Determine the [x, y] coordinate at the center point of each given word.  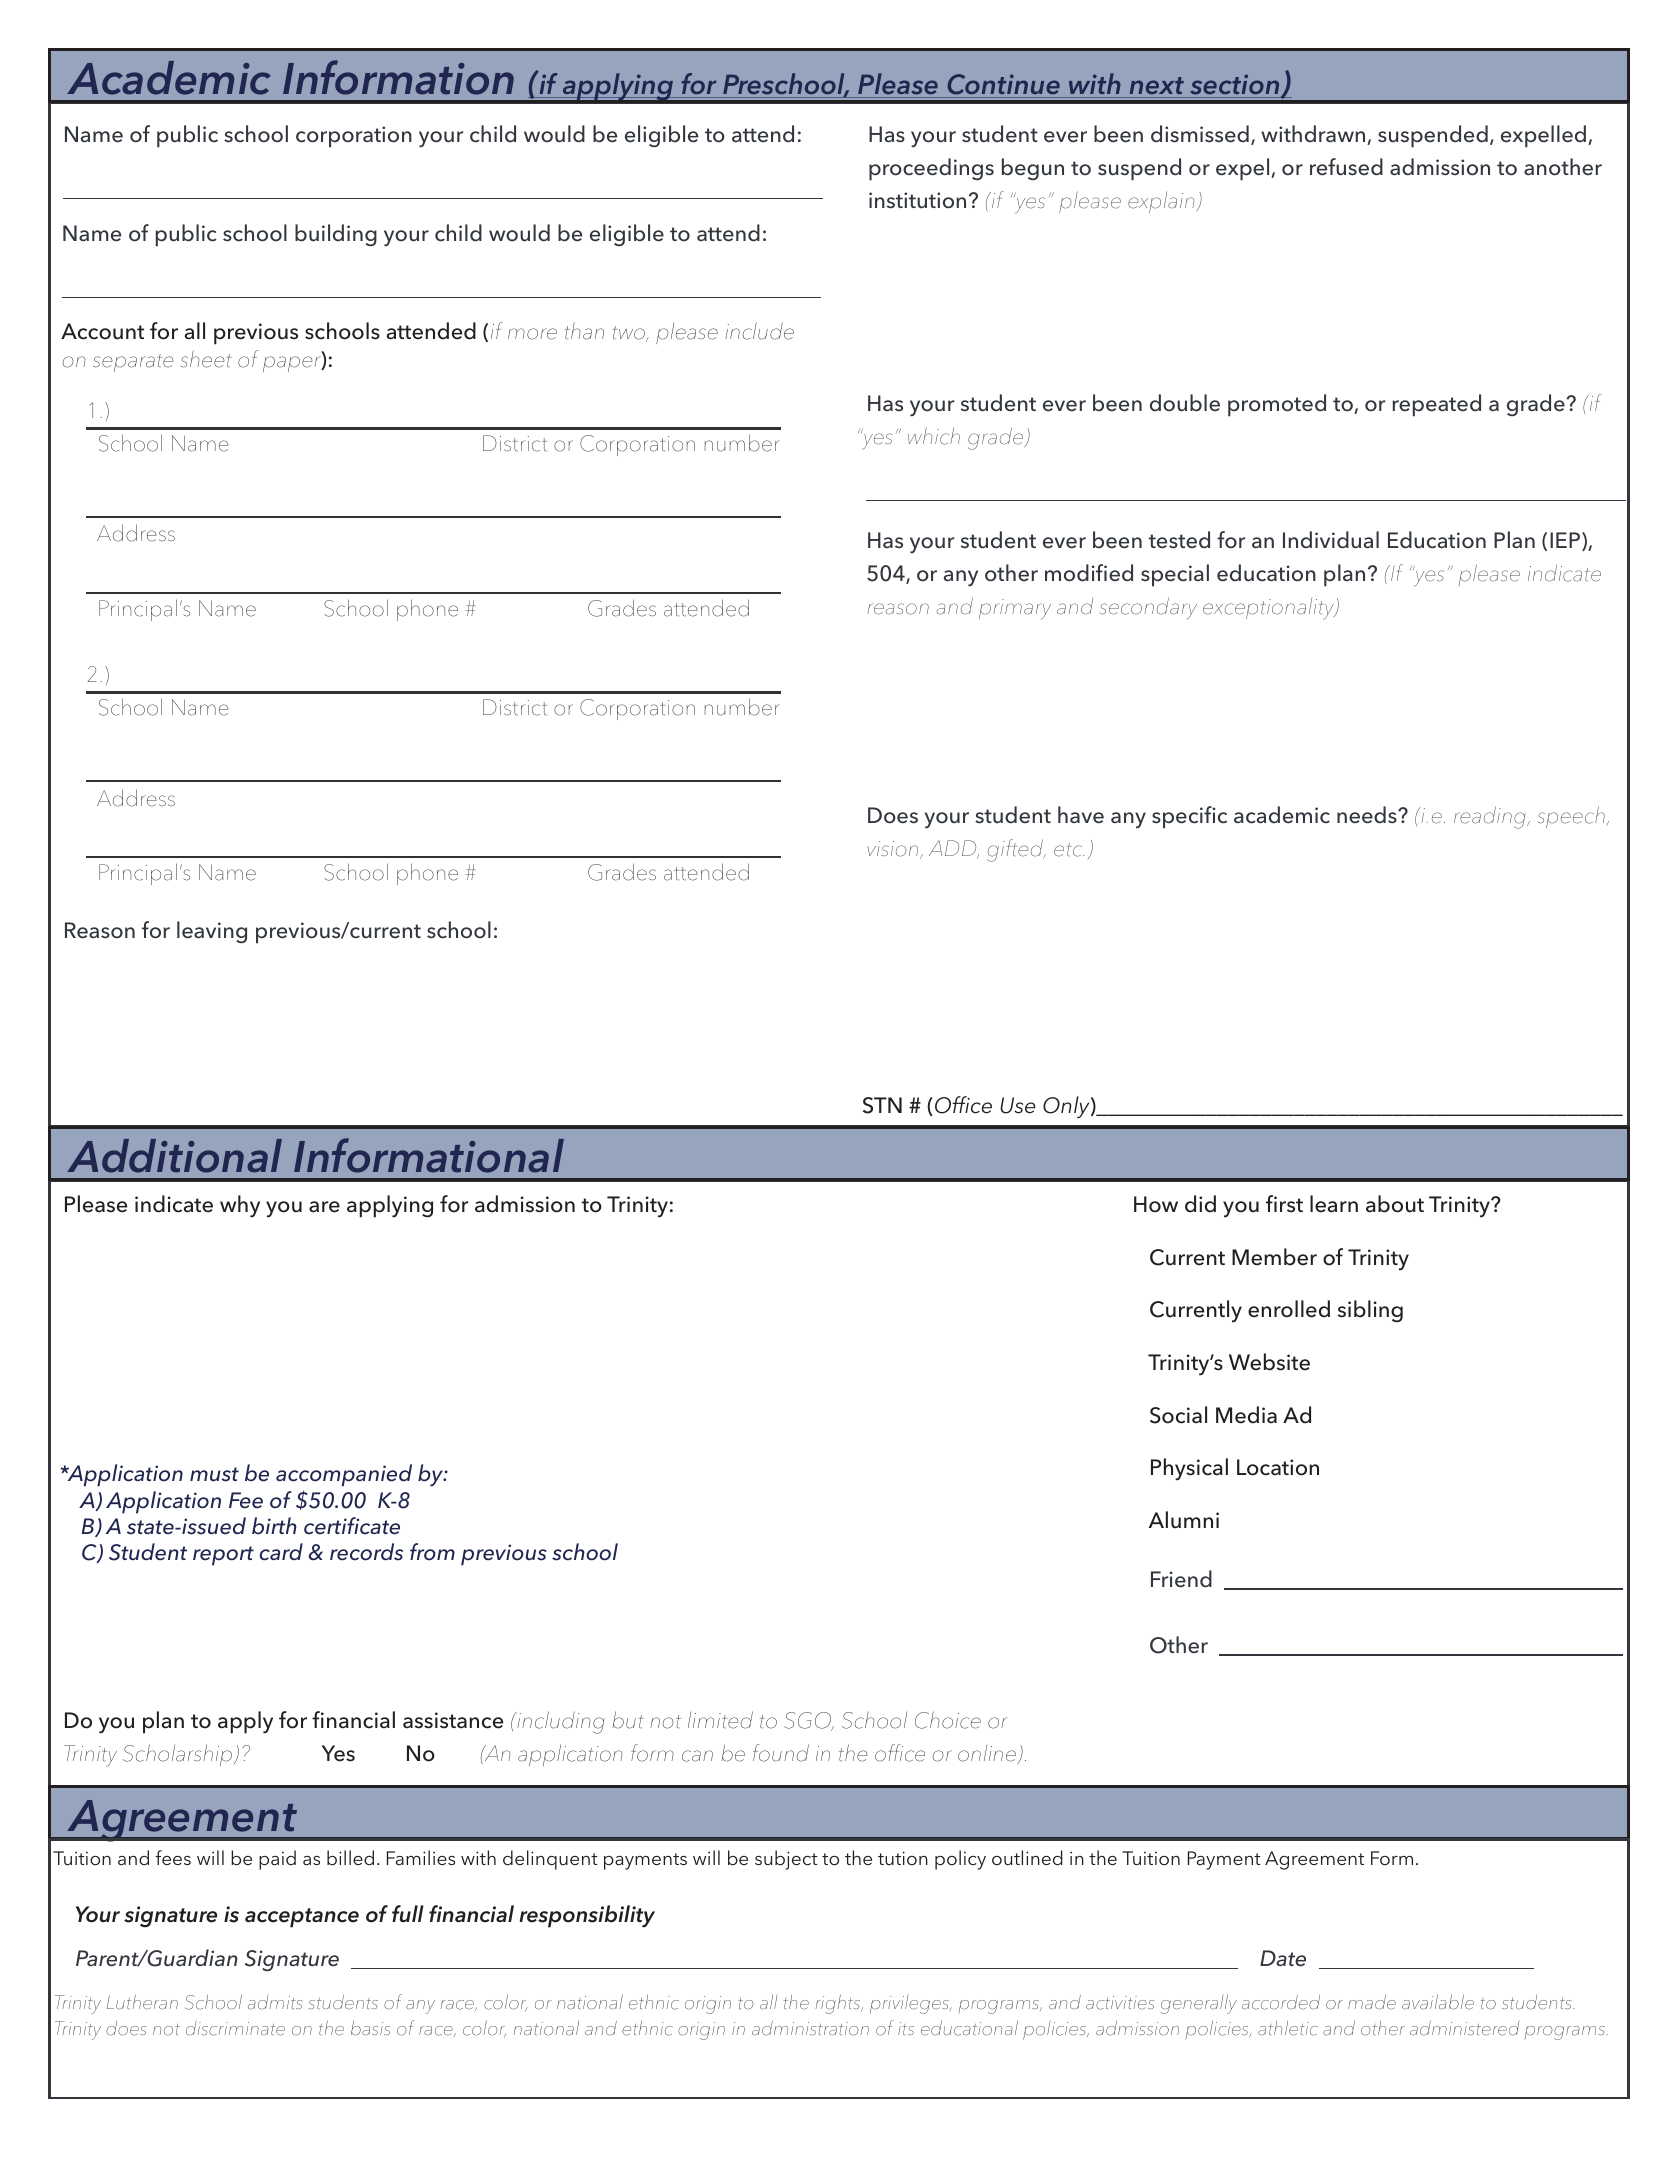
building [336, 235]
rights [839, 2004]
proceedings [931, 169]
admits [275, 2002]
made [1372, 2002]
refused [1346, 167]
